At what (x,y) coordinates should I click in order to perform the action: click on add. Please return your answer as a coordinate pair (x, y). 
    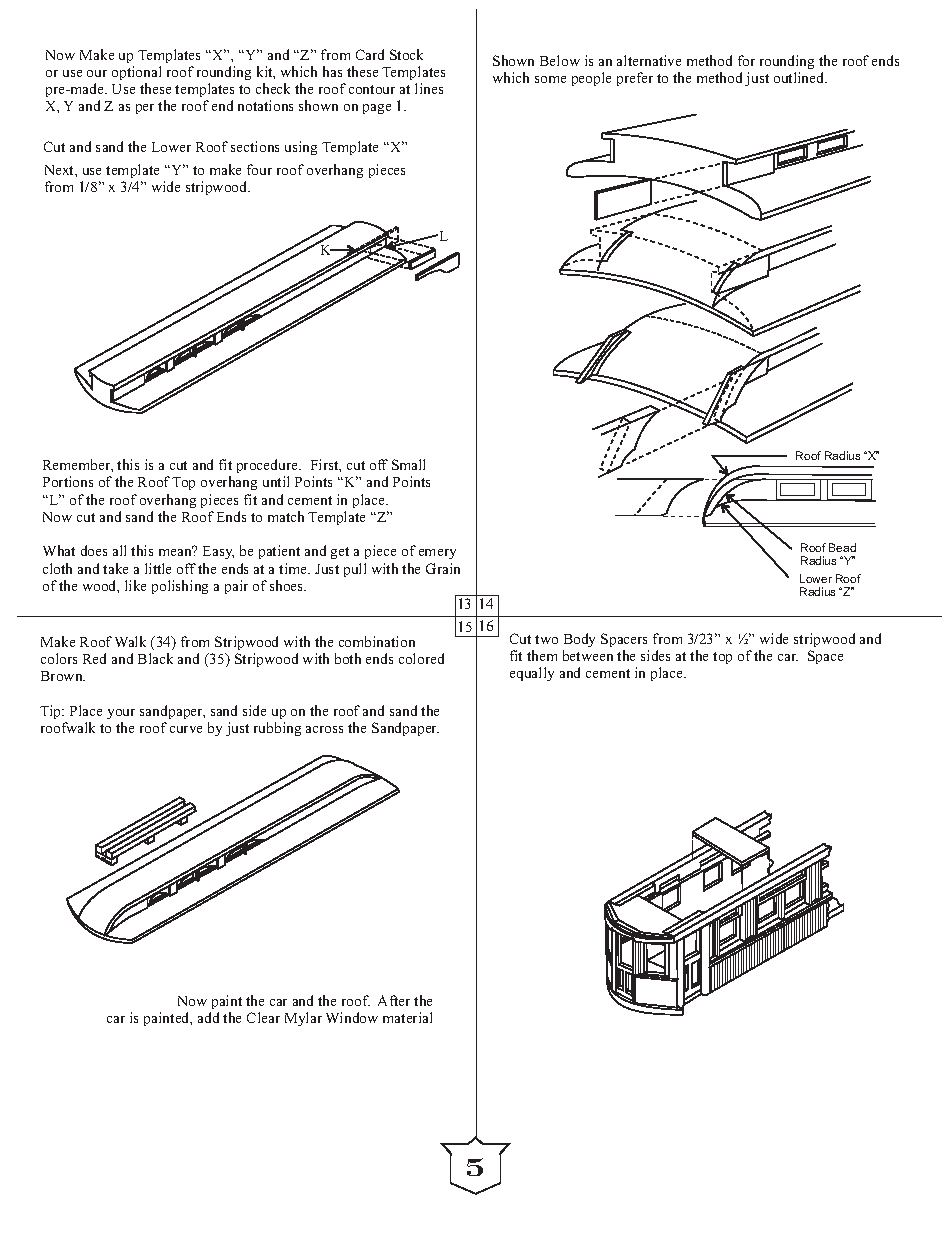
    Looking at the image, I should click on (208, 1017).
